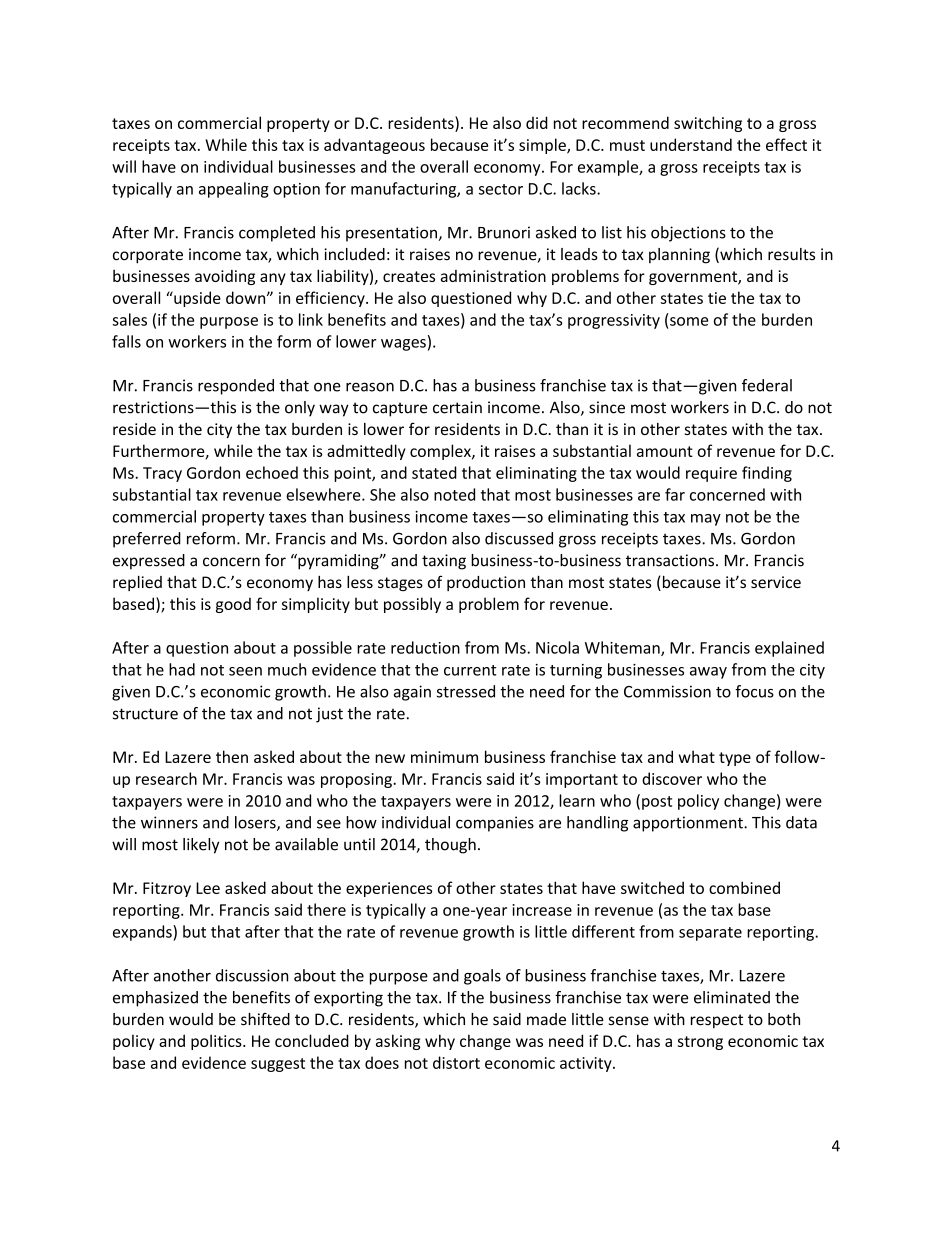  What do you see at coordinates (162, 474) in the document?
I see `Tracy` at bounding box center [162, 474].
